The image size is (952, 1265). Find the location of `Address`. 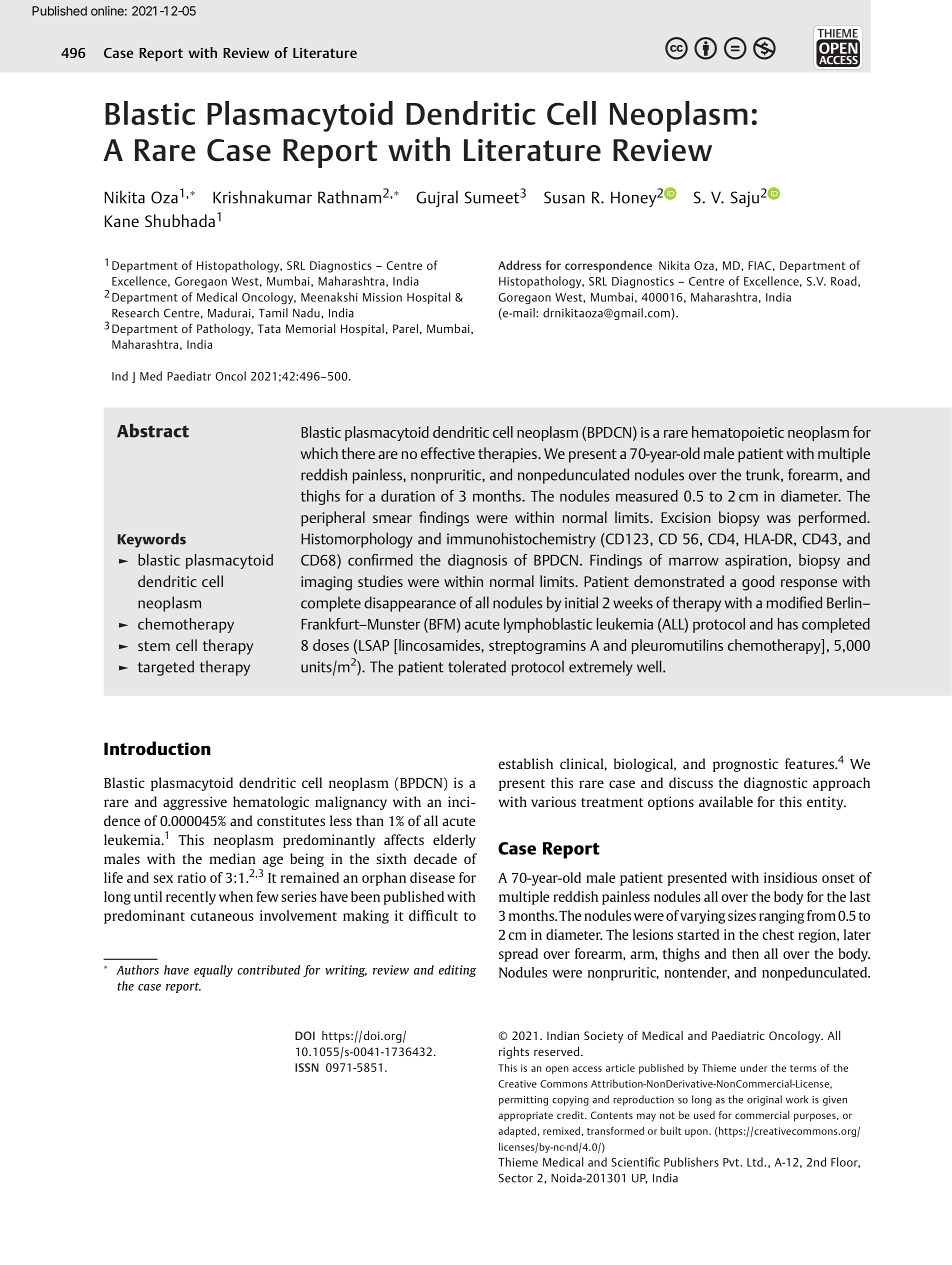

Address is located at coordinates (519, 265).
